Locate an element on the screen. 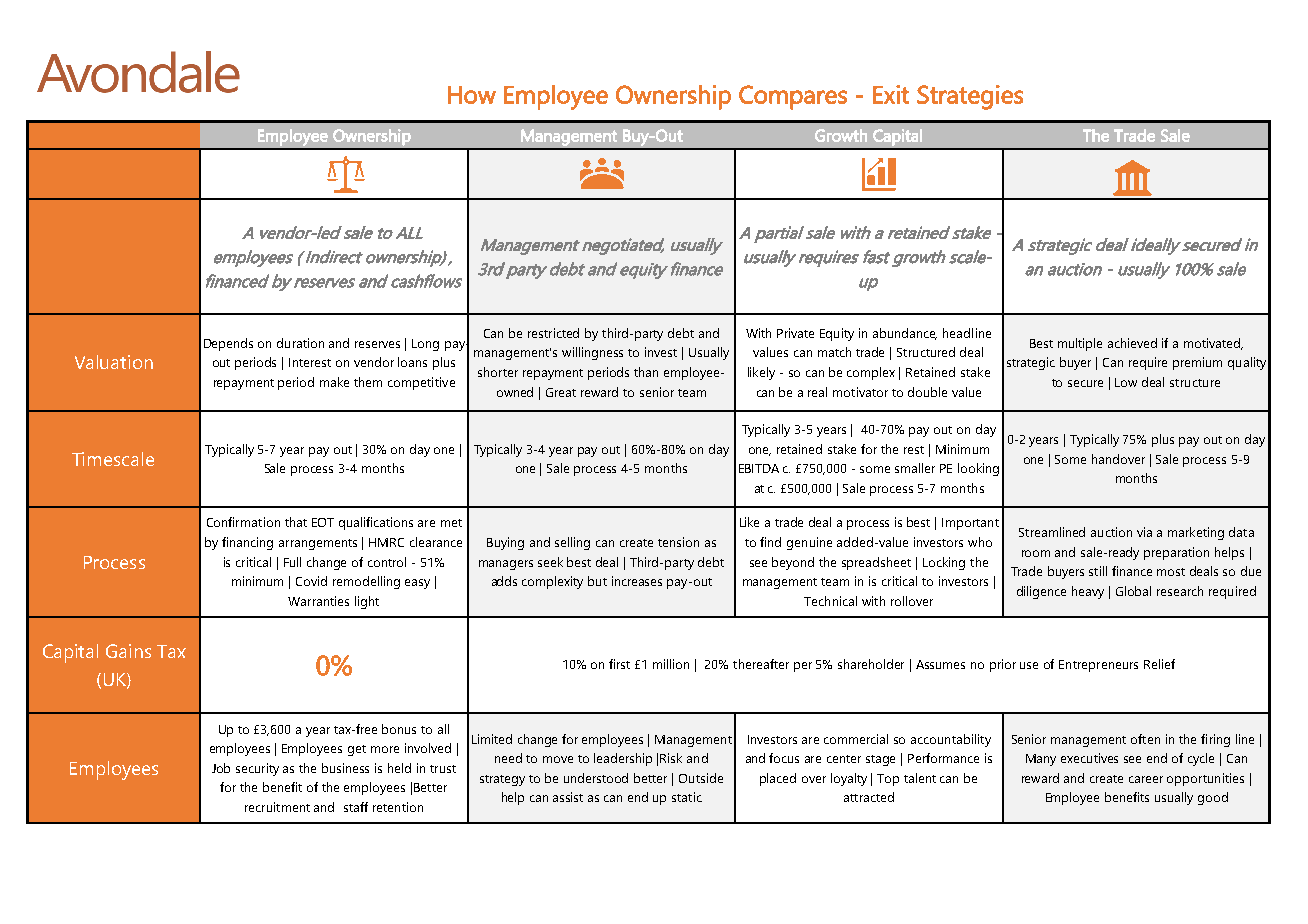 The image size is (1308, 924). Strategies is located at coordinates (970, 97).
